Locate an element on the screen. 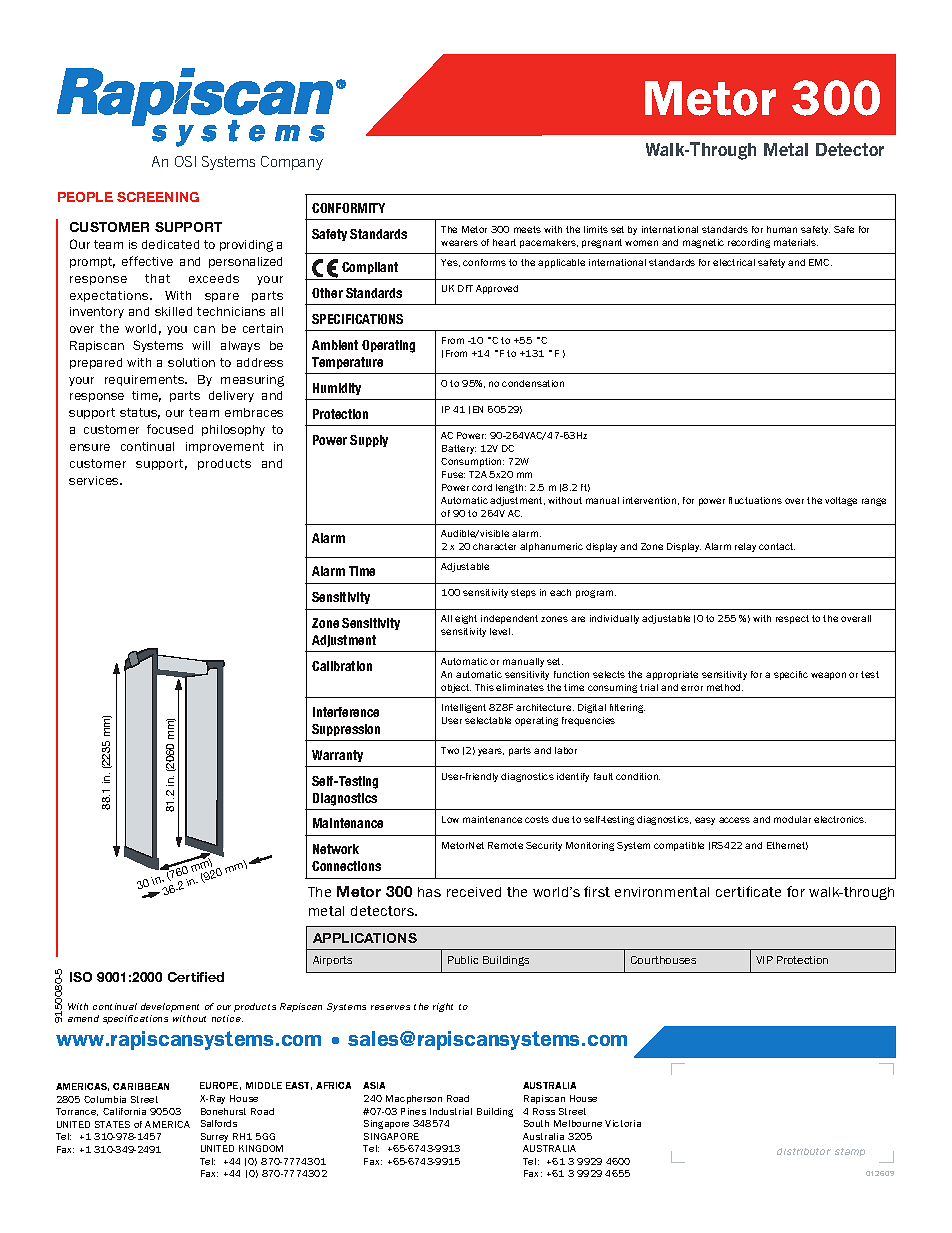 The height and width of the screenshot is (1233, 952). focused is located at coordinates (170, 429).
